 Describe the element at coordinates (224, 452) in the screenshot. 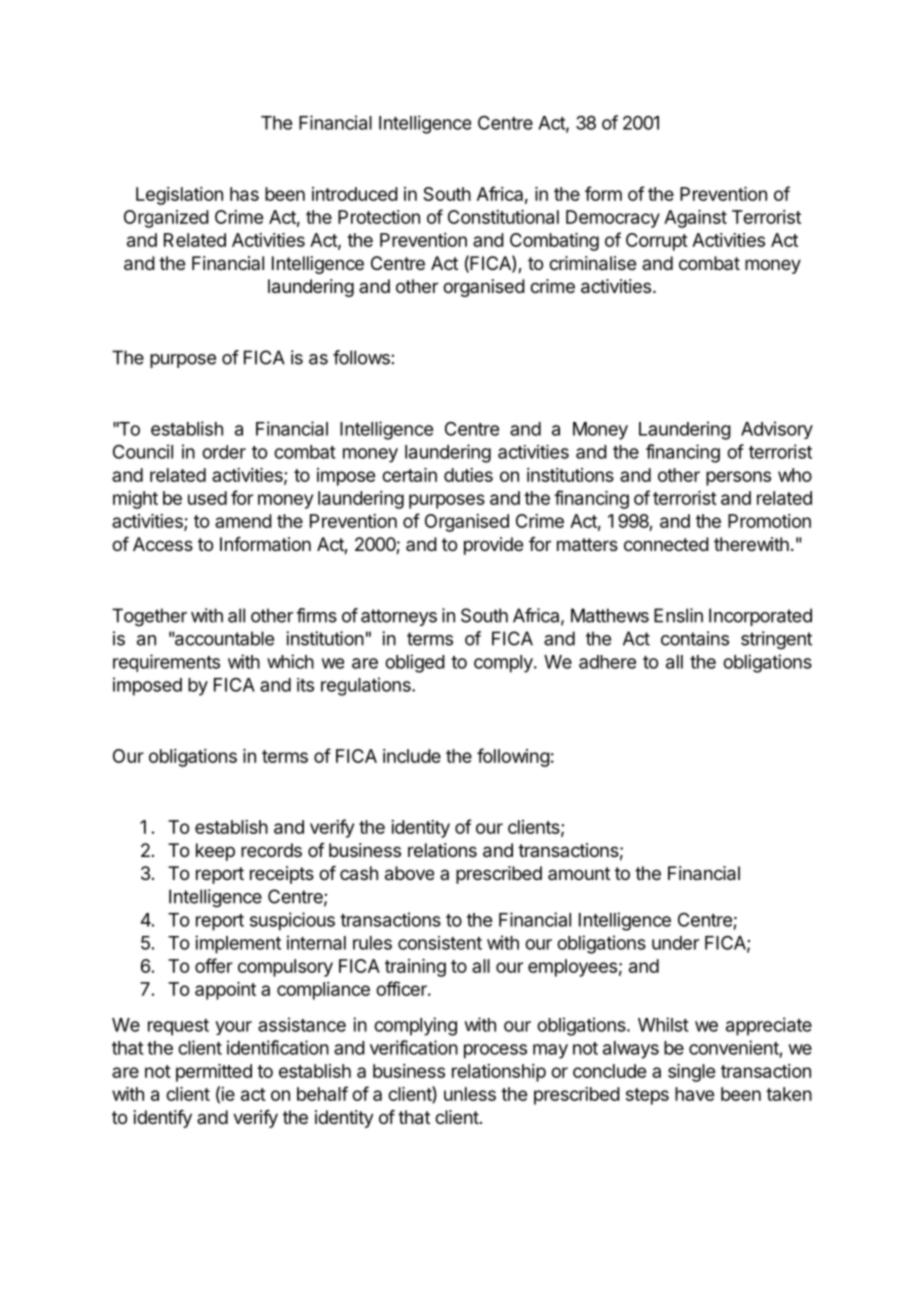

I see `order` at that location.
